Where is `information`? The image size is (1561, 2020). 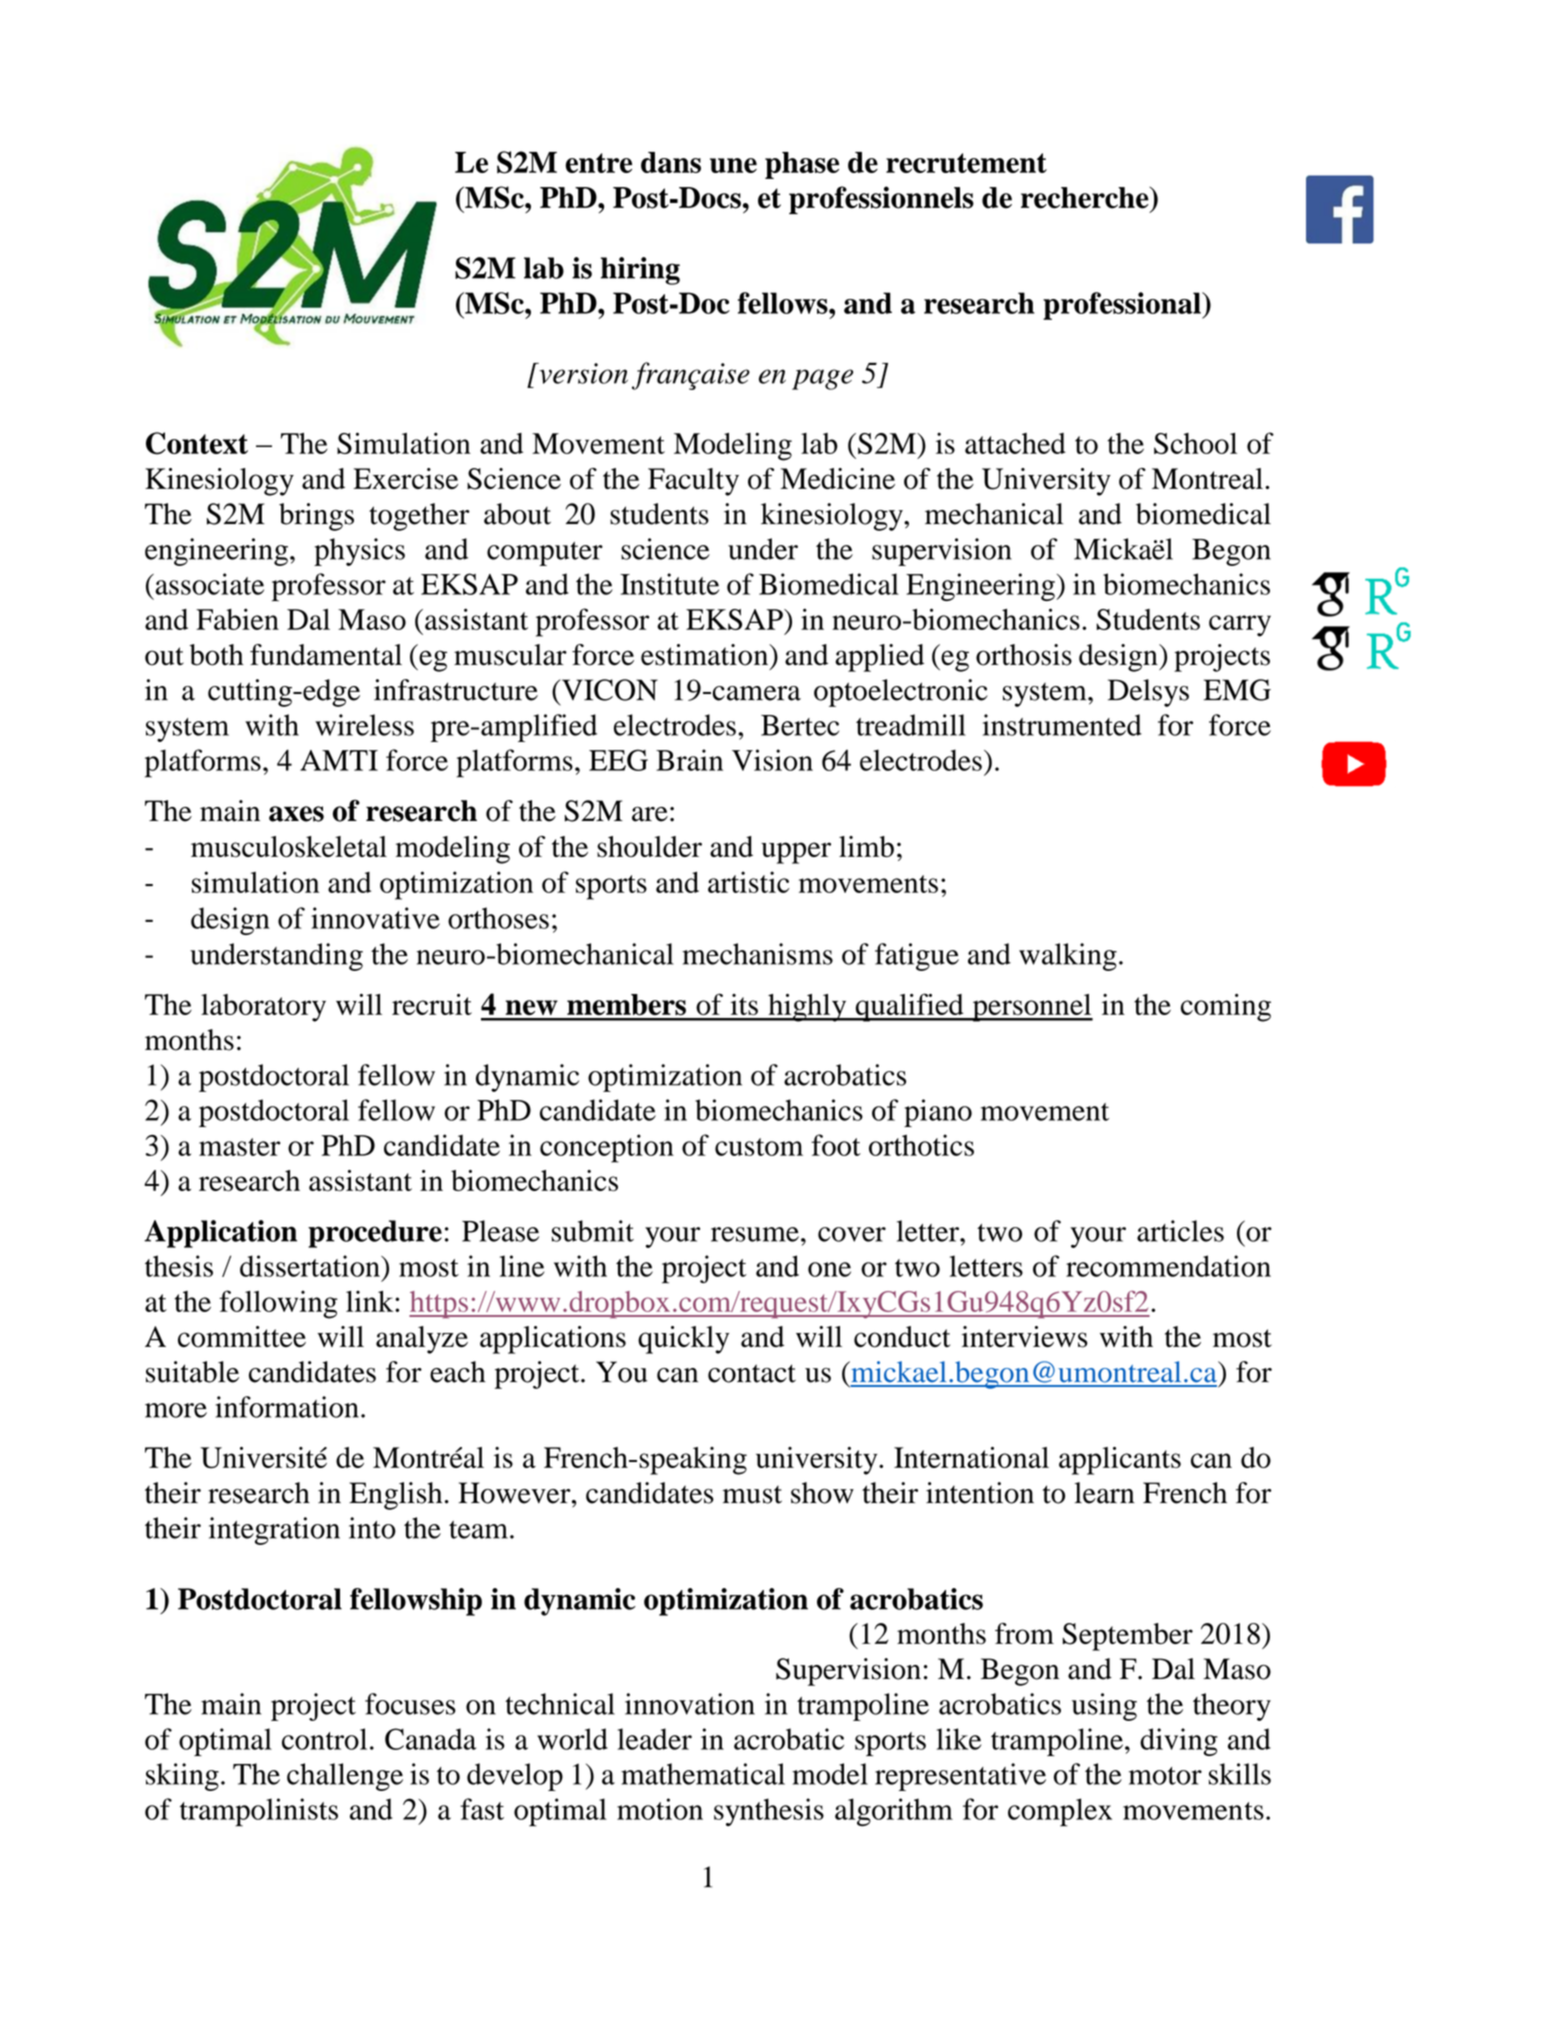
information is located at coordinates (287, 1407).
